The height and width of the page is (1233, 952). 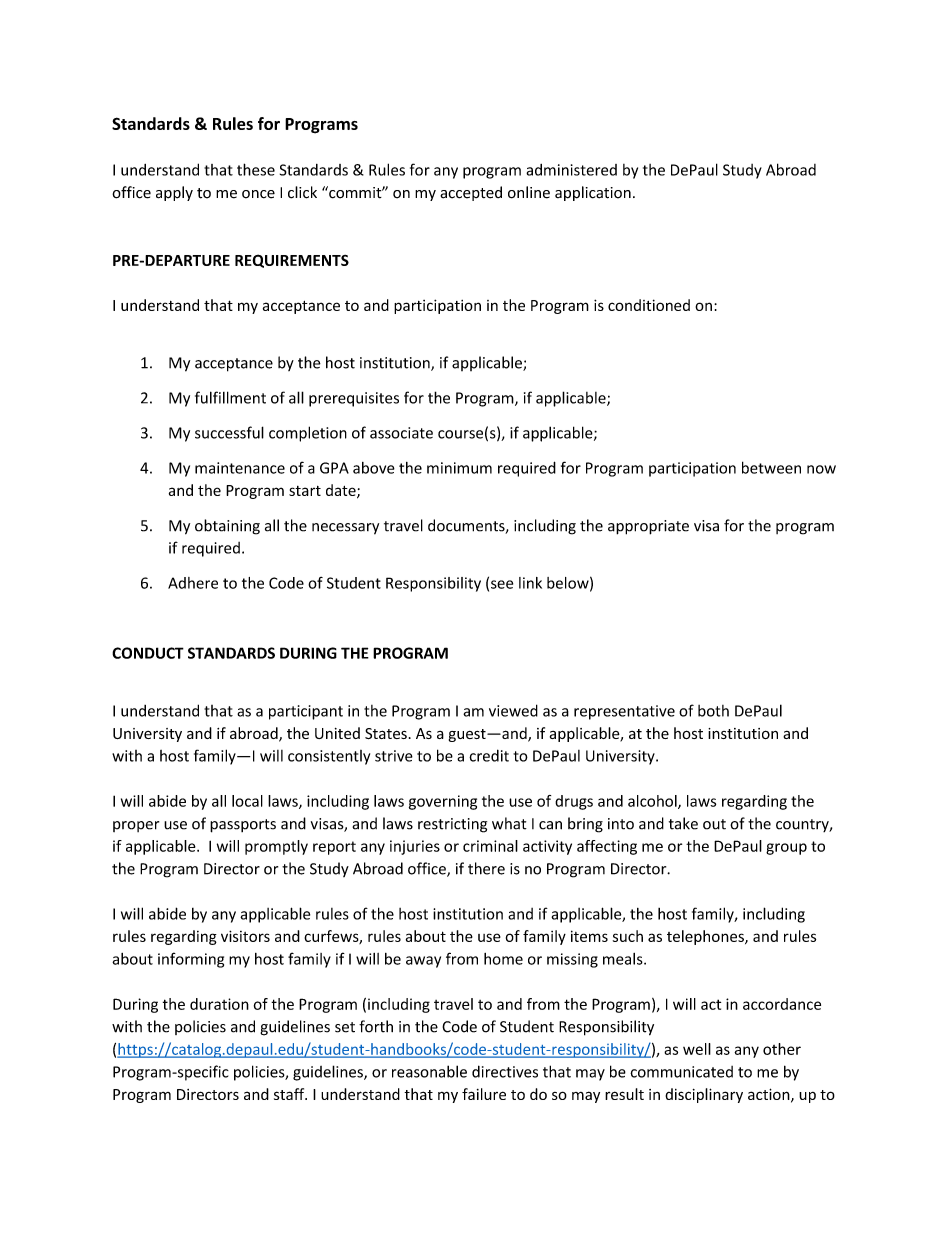 What do you see at coordinates (593, 193) in the page?
I see `application` at bounding box center [593, 193].
